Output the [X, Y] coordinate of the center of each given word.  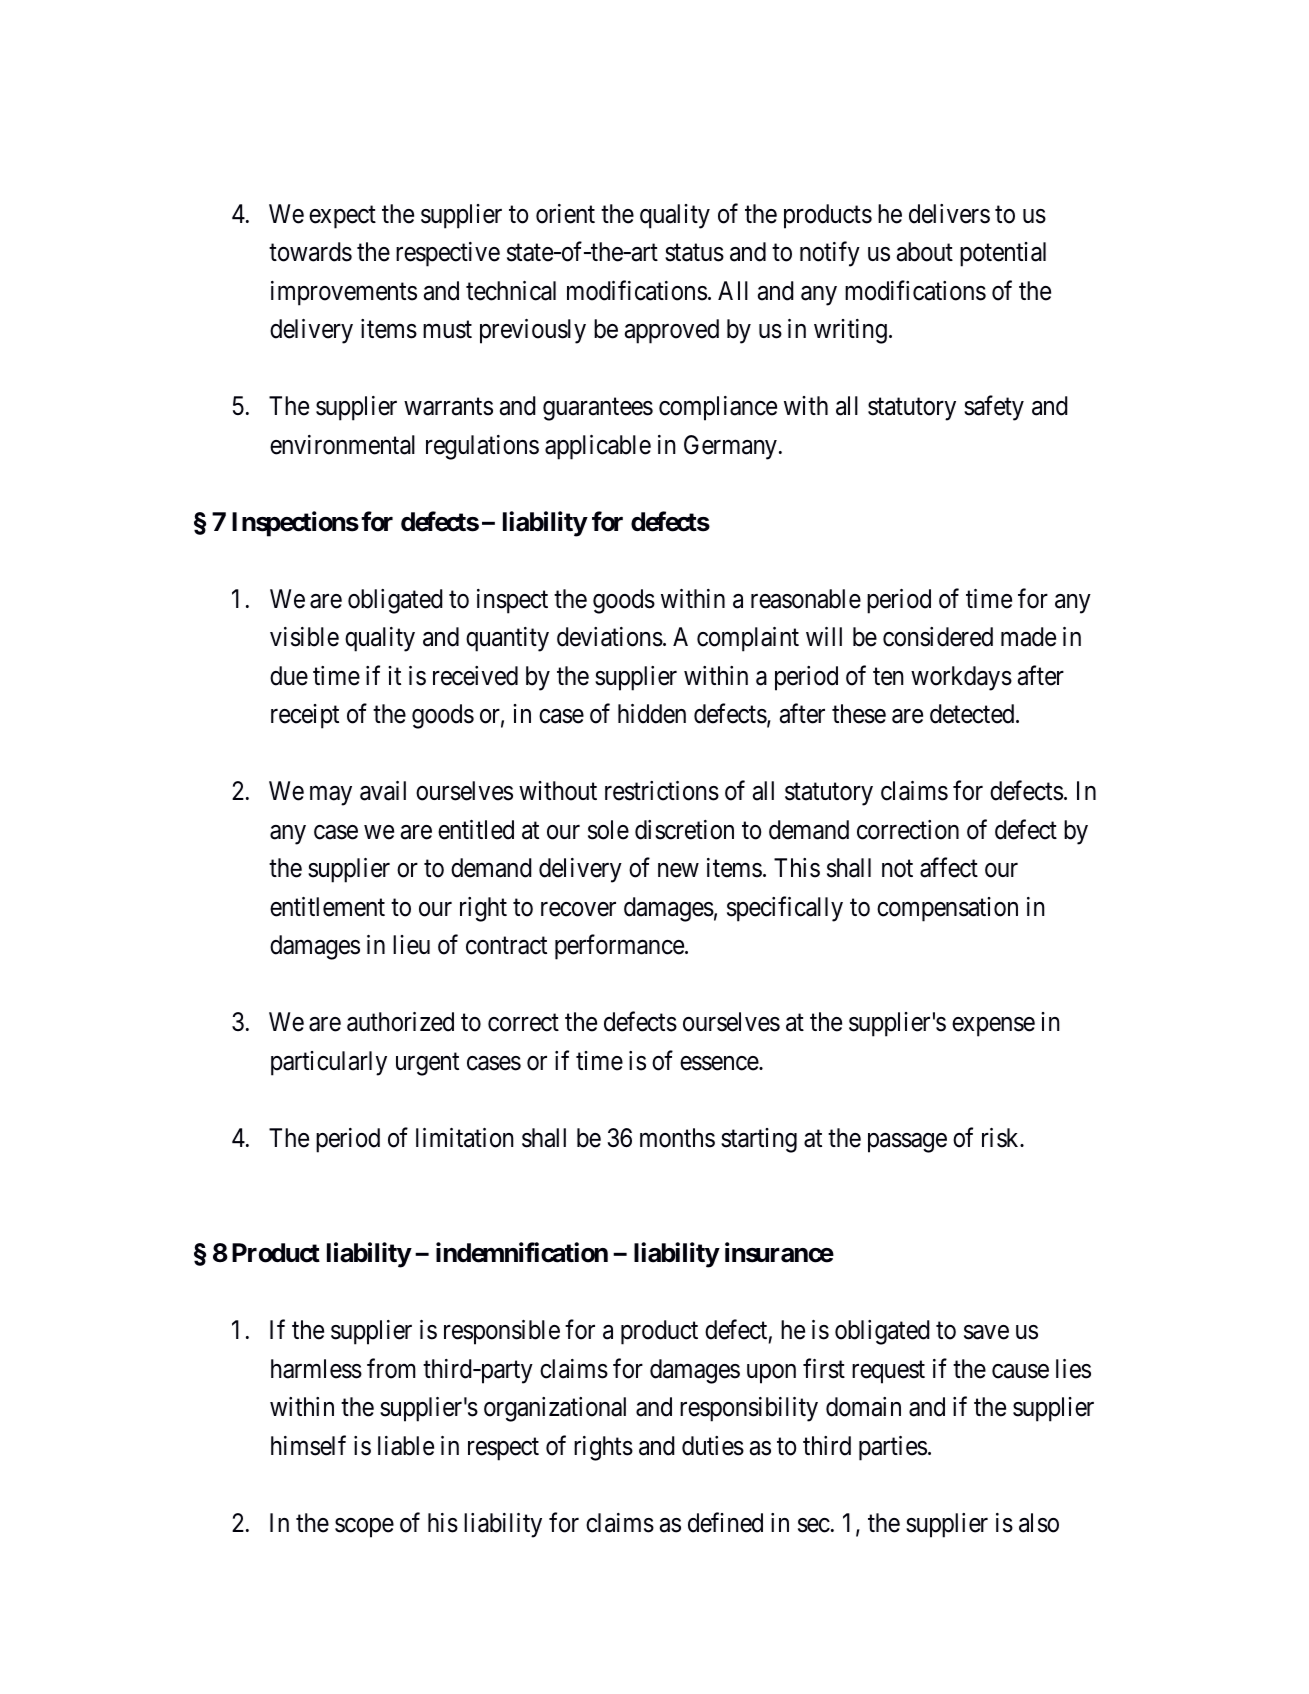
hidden [652, 714]
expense [993, 1027]
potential [1003, 254]
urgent [427, 1064]
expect [342, 217]
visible [304, 637]
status [694, 253]
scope [364, 1528]
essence [720, 1063]
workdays [961, 678]
